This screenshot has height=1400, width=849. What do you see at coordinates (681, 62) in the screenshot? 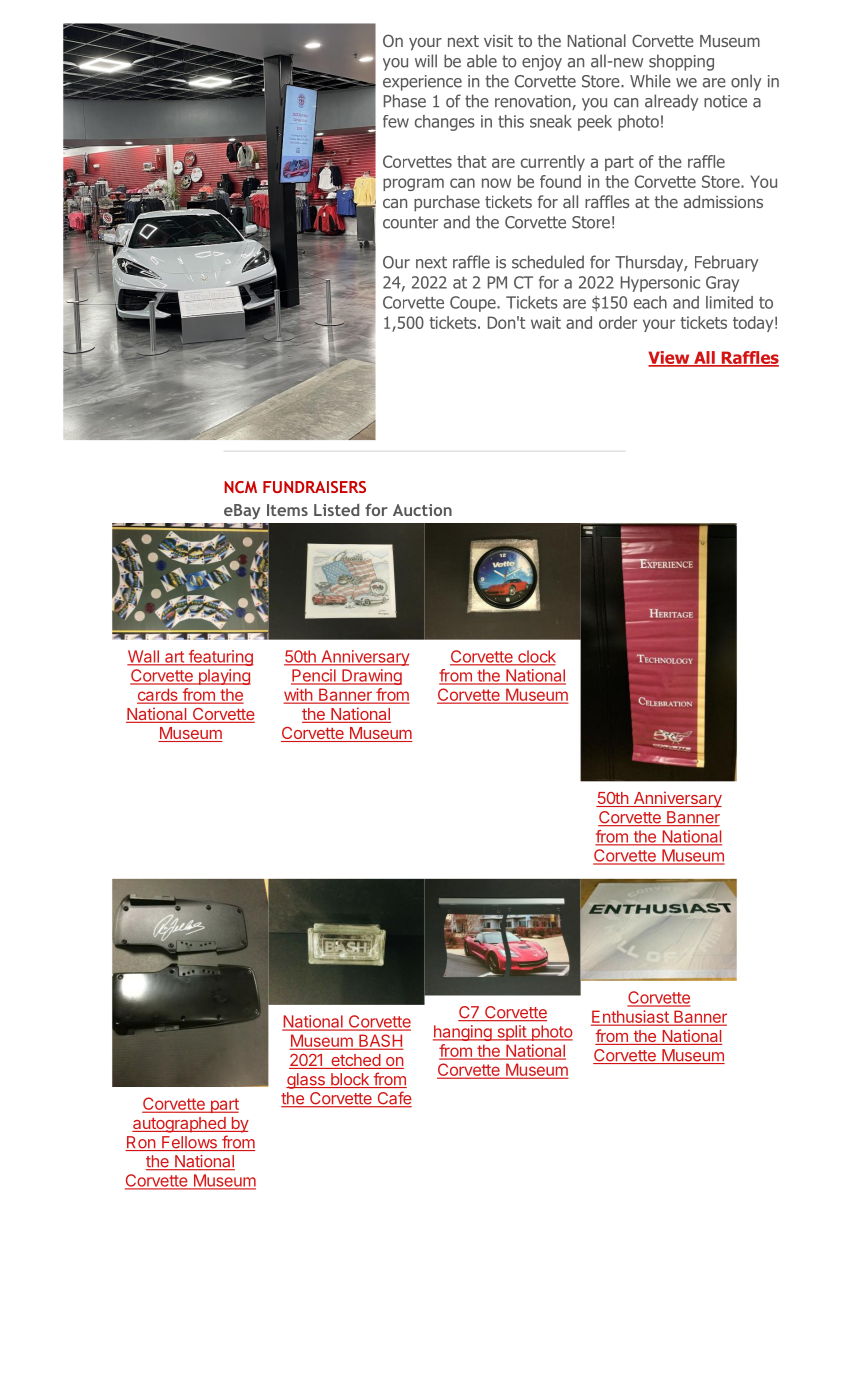
I see `shopping` at bounding box center [681, 62].
